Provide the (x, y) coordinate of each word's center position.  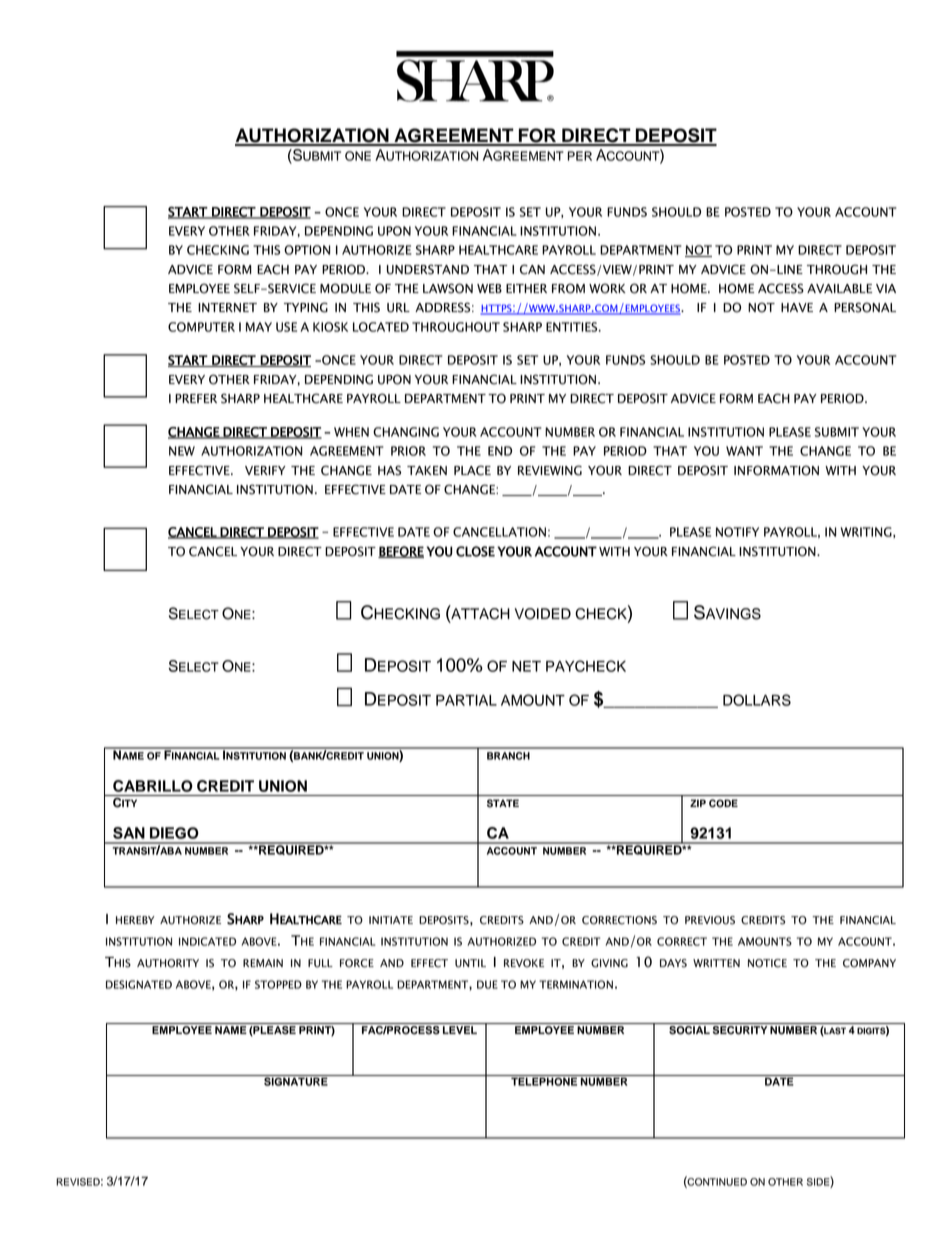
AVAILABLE (839, 288)
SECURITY (740, 1030)
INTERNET (227, 307)
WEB (489, 288)
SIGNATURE (296, 1080)
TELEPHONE (544, 1081)
